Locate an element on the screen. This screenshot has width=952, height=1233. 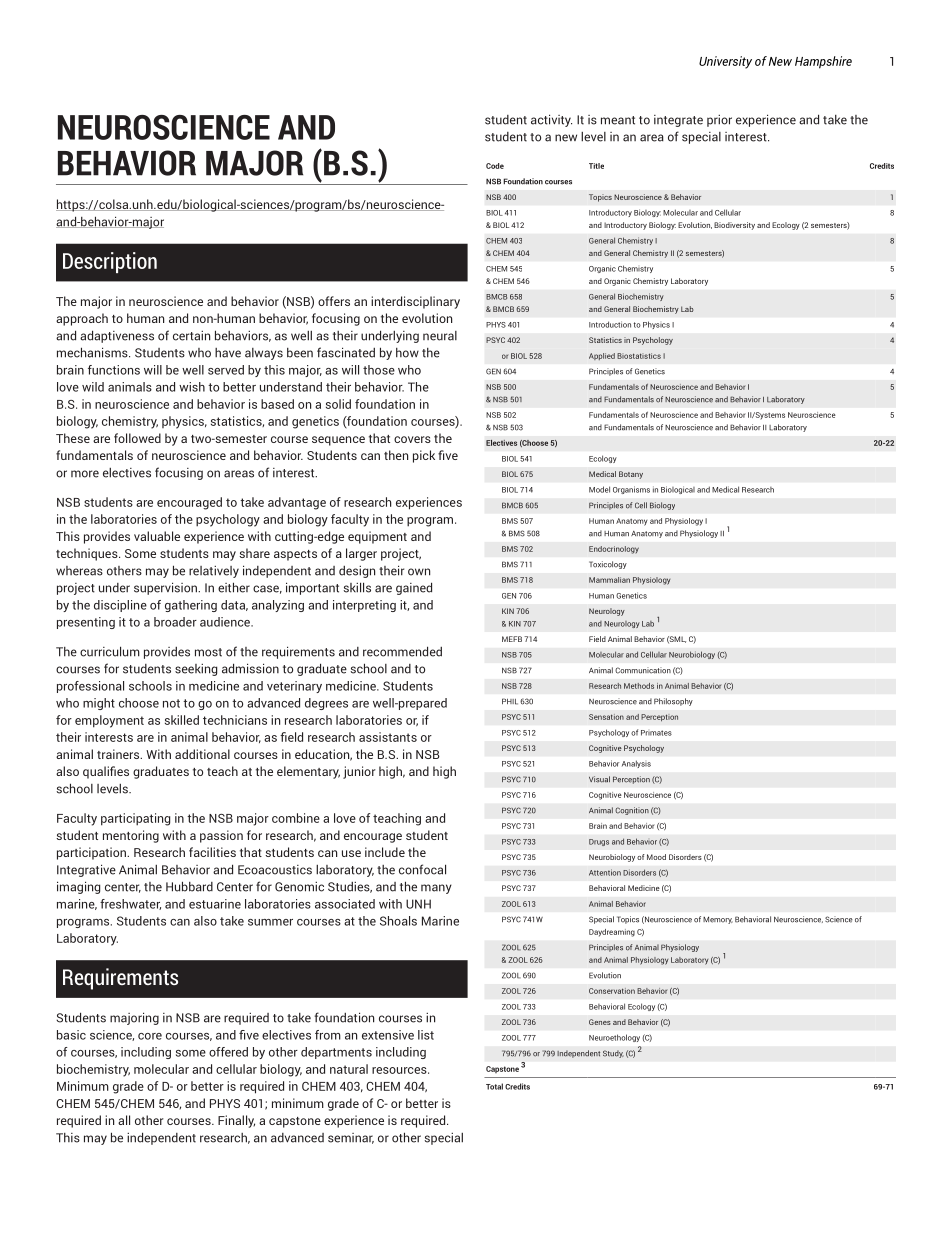
supervision is located at coordinates (166, 588).
